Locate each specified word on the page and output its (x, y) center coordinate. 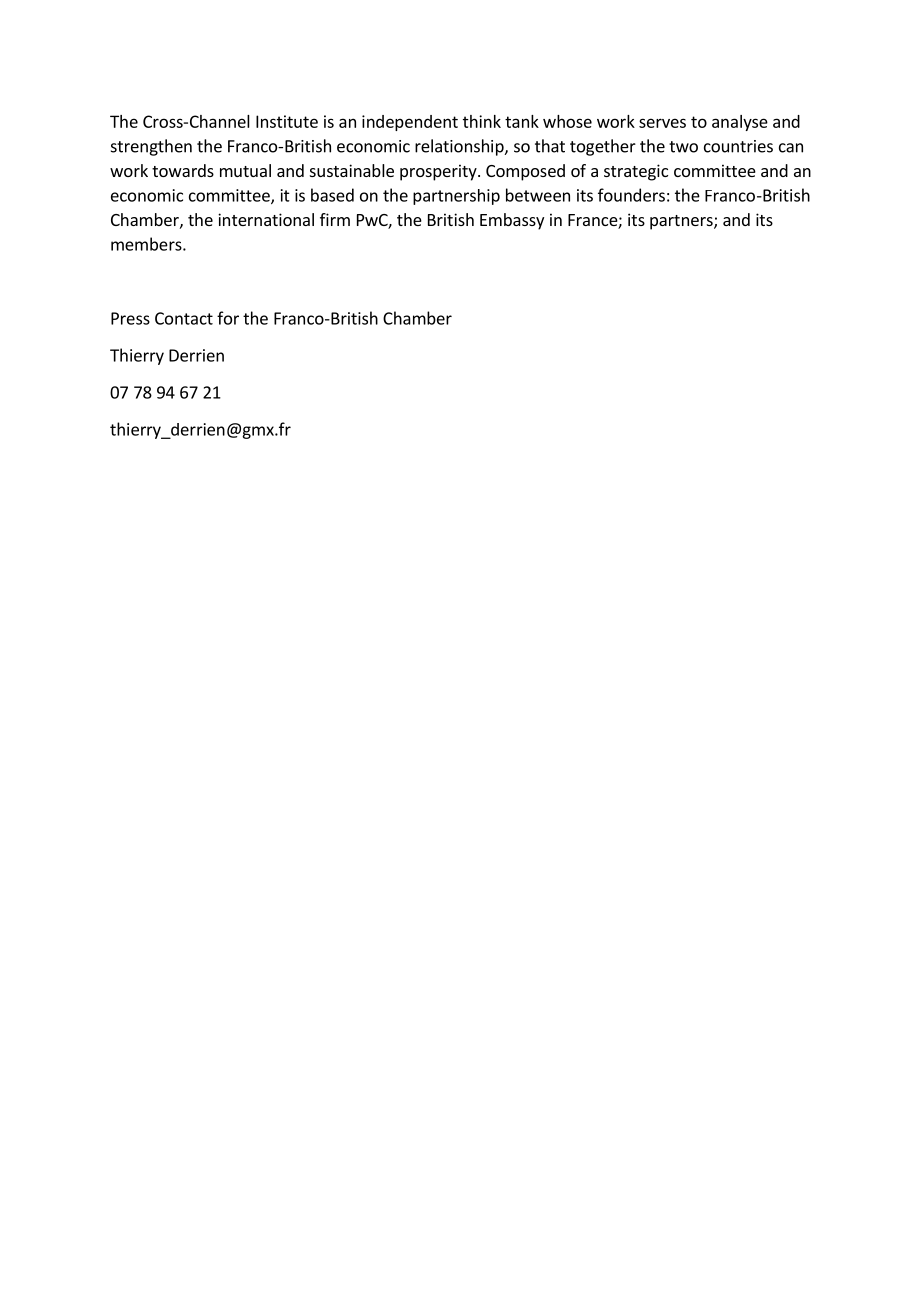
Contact (184, 318)
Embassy (512, 221)
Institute (287, 121)
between (538, 195)
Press (130, 318)
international (266, 219)
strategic (636, 172)
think (482, 121)
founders (631, 195)
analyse (740, 123)
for (228, 318)
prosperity (439, 172)
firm (335, 219)
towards (183, 170)
